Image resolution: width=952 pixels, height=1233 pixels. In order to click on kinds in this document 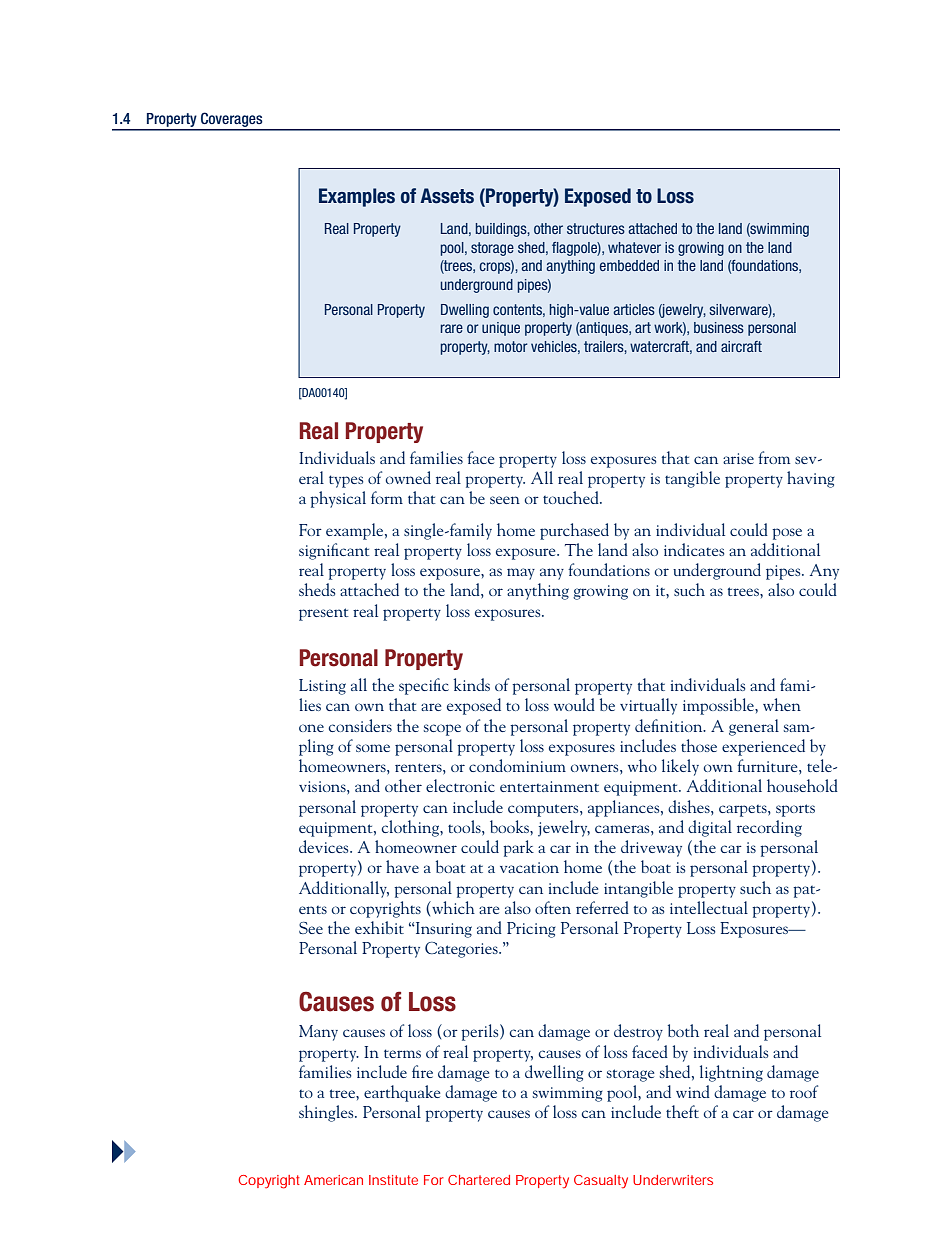, I will do `click(471, 684)`.
